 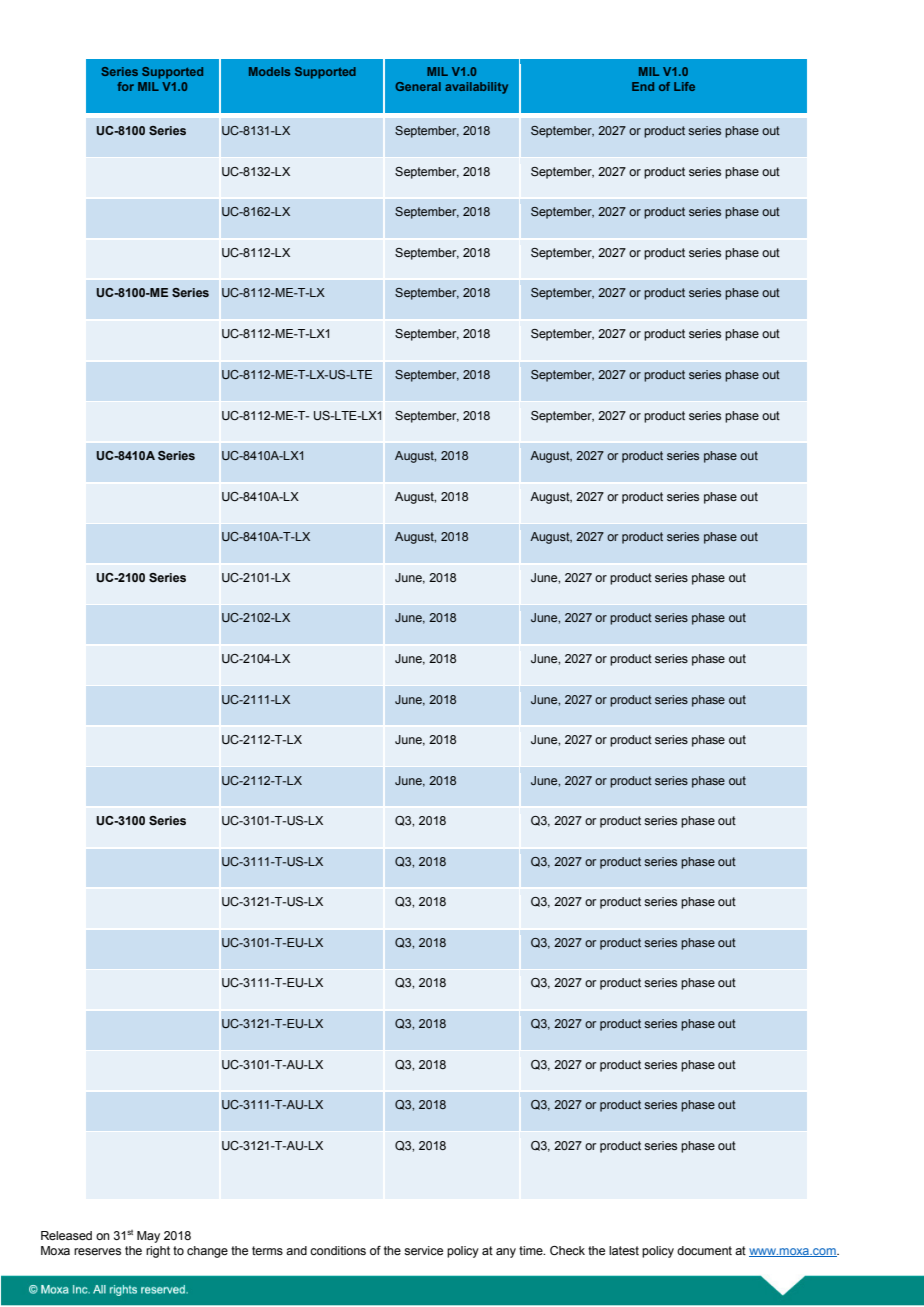 What do you see at coordinates (624, 1250) in the screenshot?
I see `latest` at bounding box center [624, 1250].
